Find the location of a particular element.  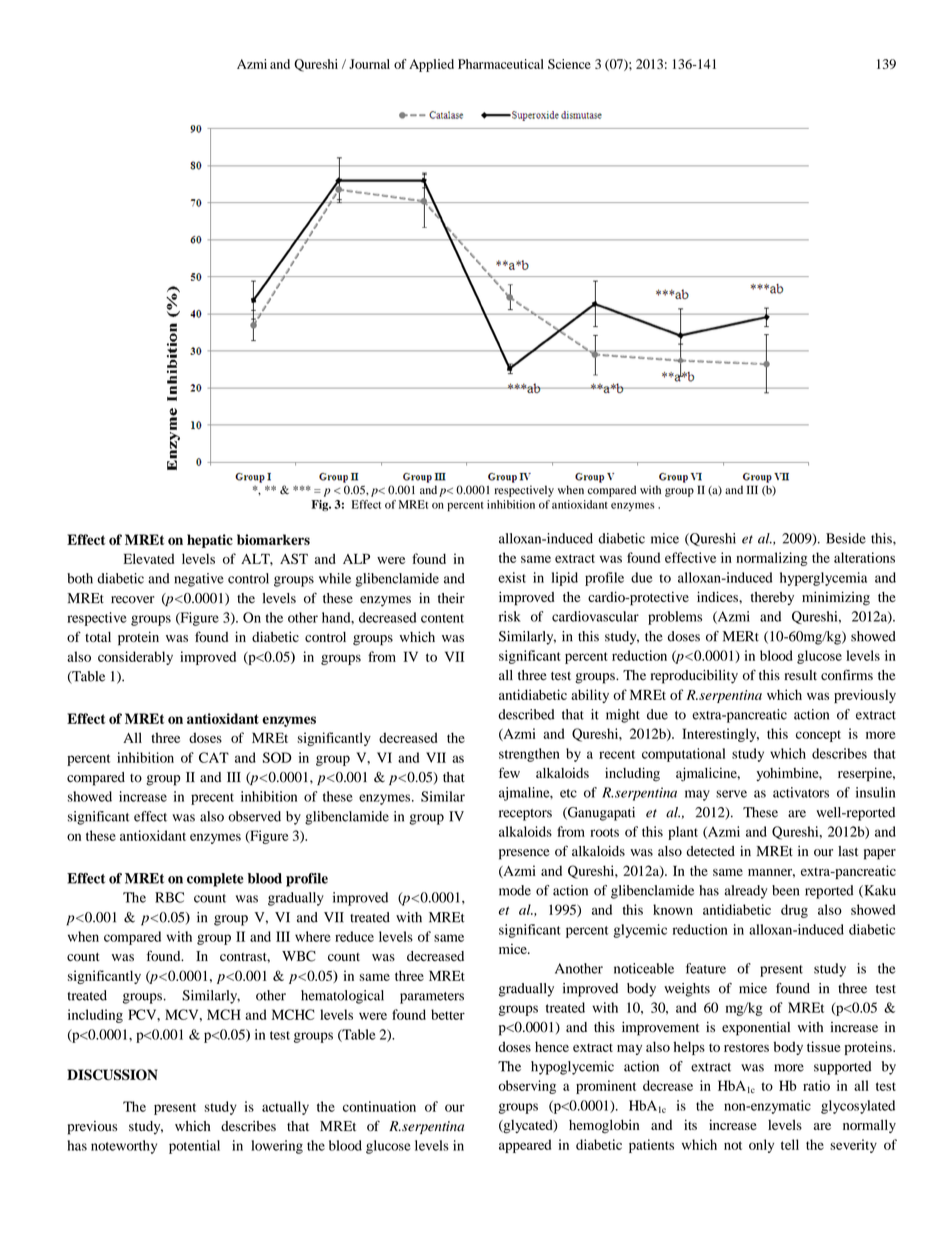

tell is located at coordinates (790, 1144).
